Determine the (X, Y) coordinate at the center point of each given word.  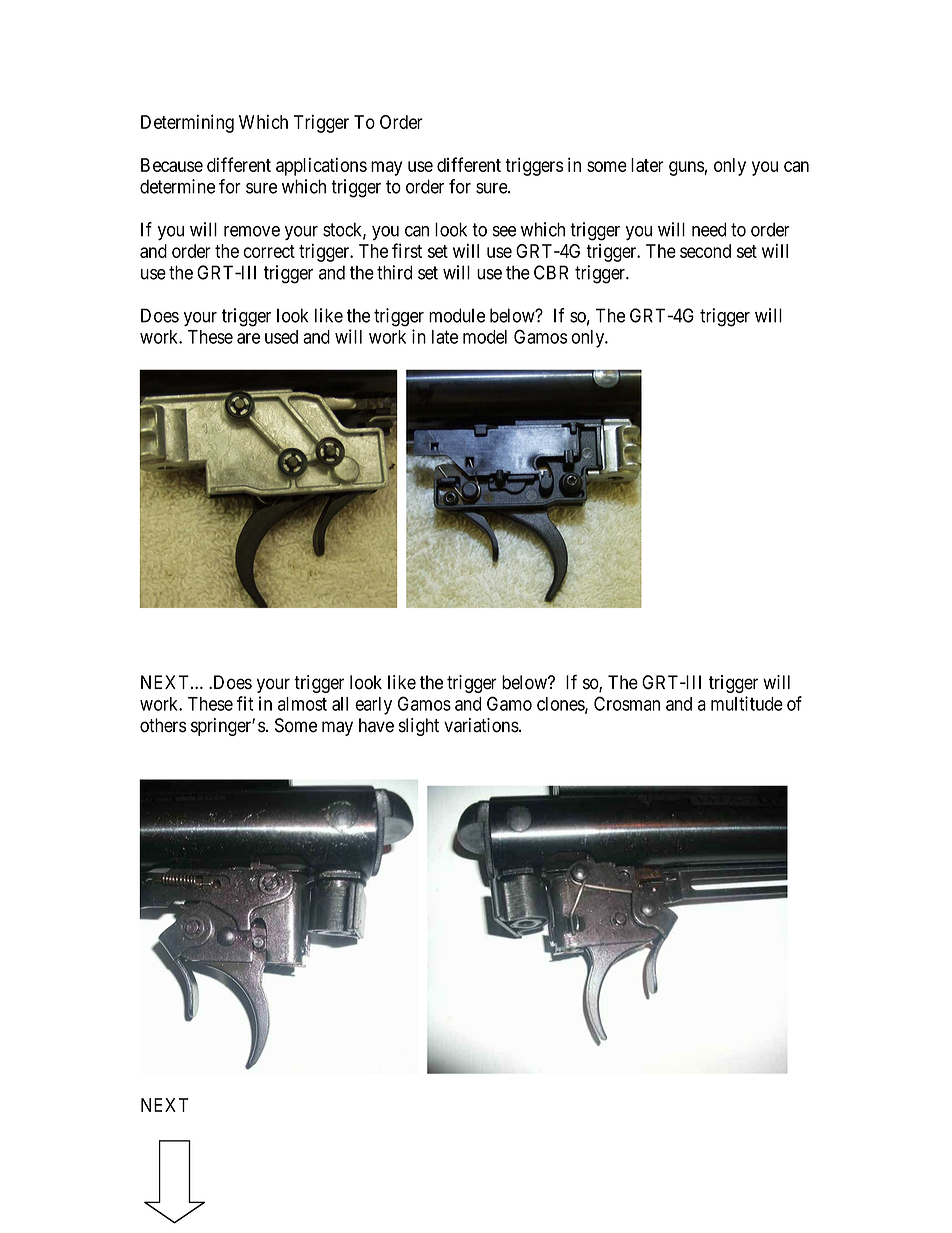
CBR (551, 272)
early (373, 706)
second (705, 251)
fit (245, 703)
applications (321, 166)
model (485, 337)
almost (302, 704)
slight (419, 727)
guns (687, 168)
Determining (187, 123)
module (457, 315)
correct (269, 251)
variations (482, 725)
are (248, 338)
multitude (747, 703)
